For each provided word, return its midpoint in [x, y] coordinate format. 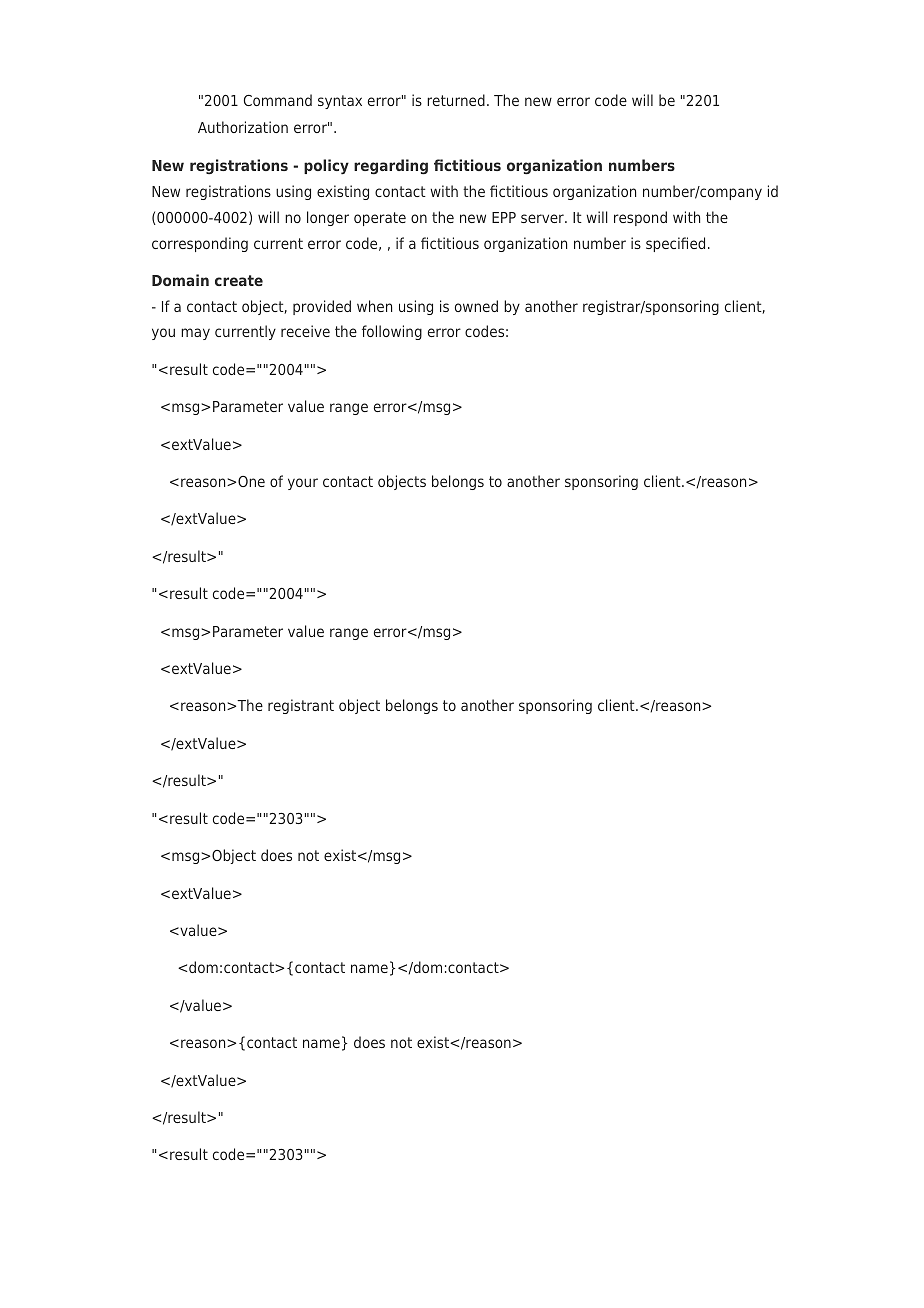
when [374, 306]
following [392, 332]
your [303, 484]
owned [476, 306]
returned [456, 100]
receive [305, 331]
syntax [340, 102]
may [195, 334]
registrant [301, 706]
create [239, 280]
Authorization [243, 127]
